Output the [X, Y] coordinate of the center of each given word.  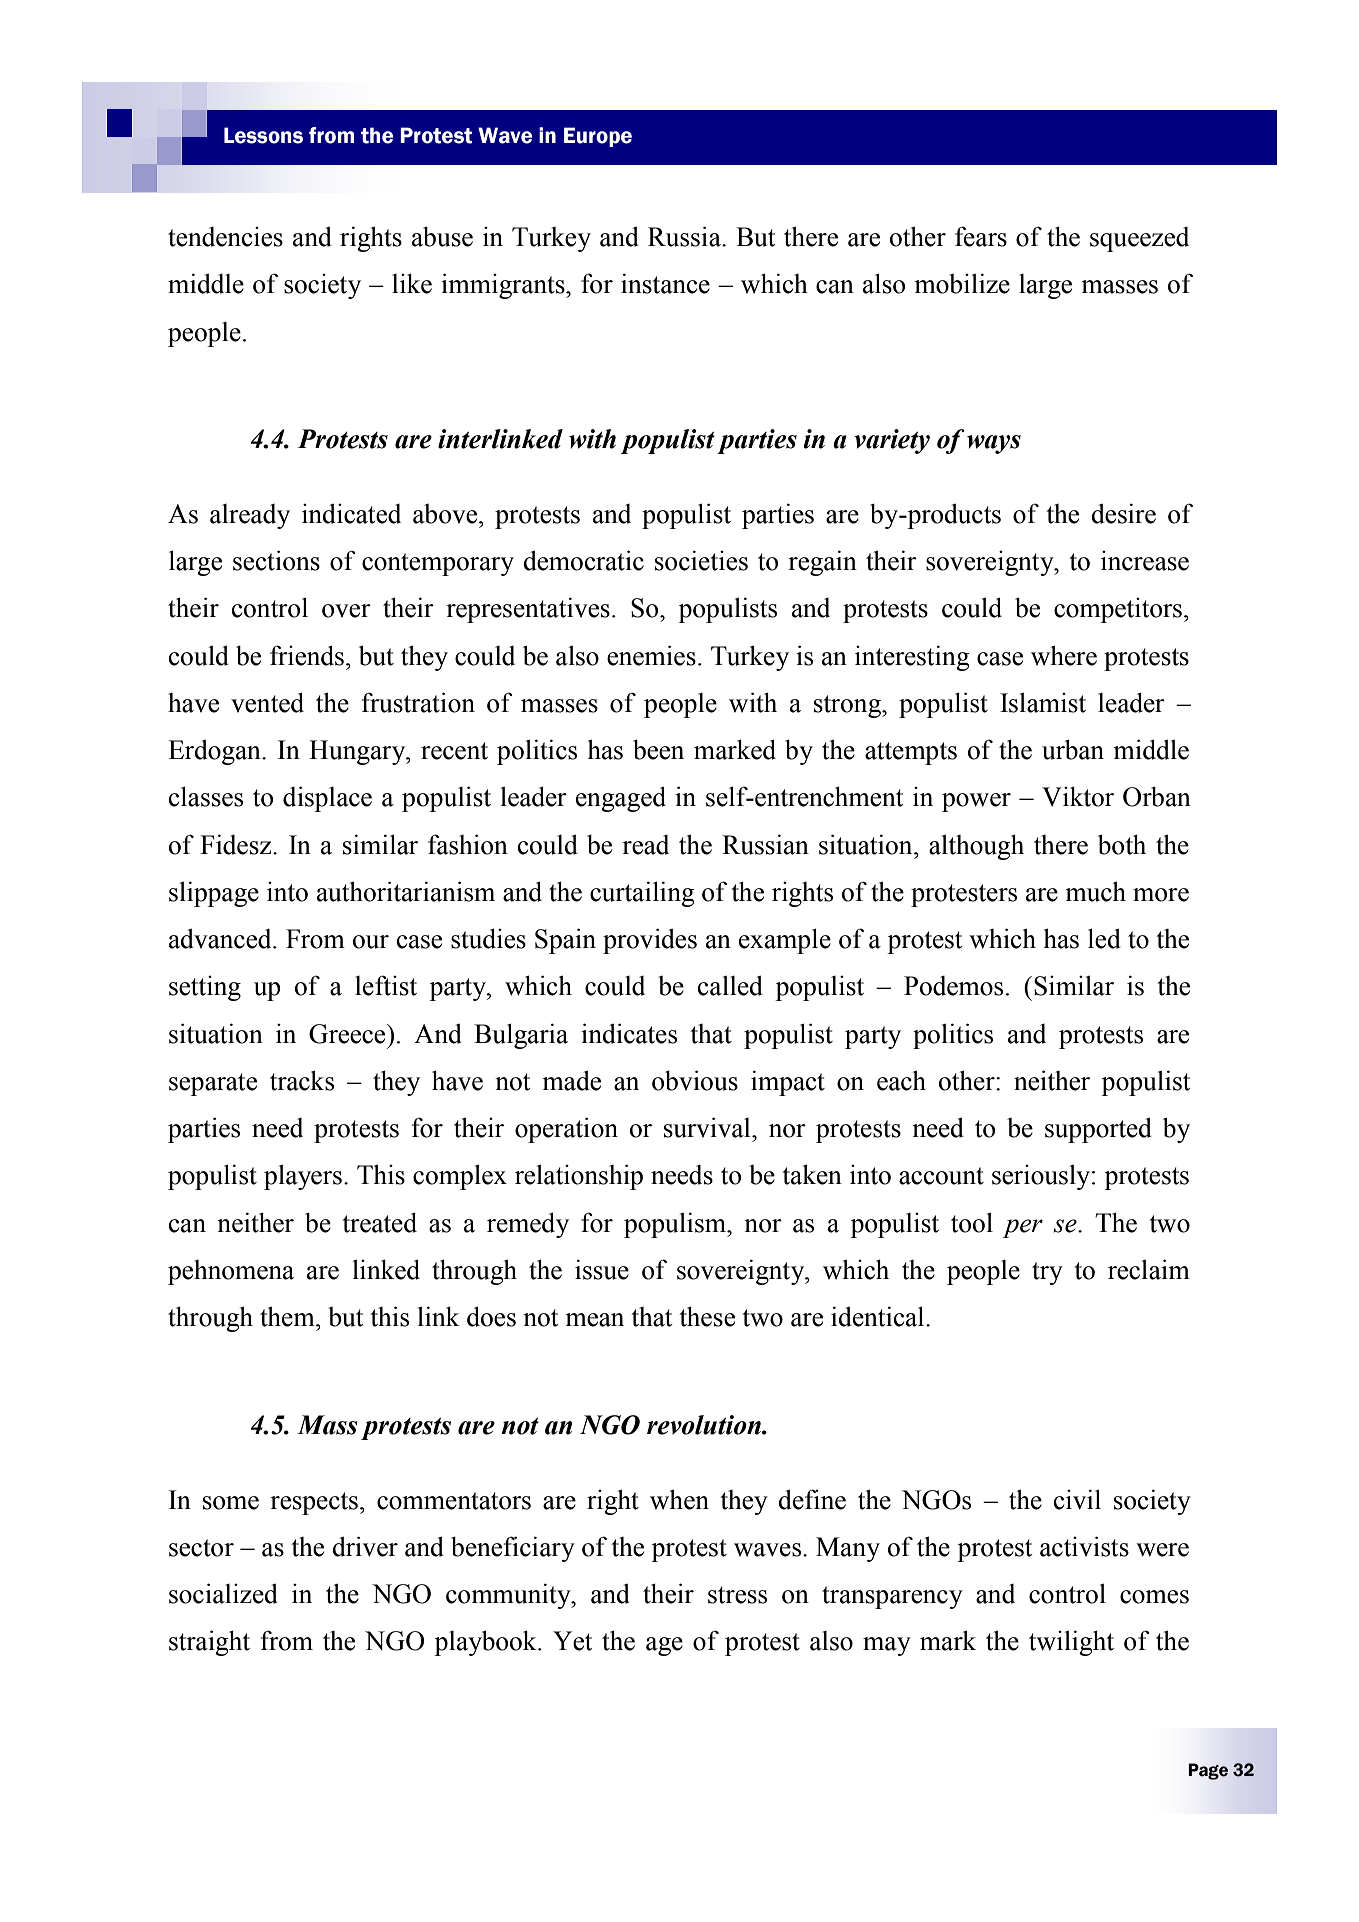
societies [701, 560]
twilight [1071, 1643]
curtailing [642, 894]
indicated [351, 513]
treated [379, 1222]
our [371, 942]
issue [602, 1269]
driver [365, 1546]
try [1047, 1273]
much [1095, 891]
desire [1123, 513]
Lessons [263, 135]
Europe [598, 137]
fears [981, 236]
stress [737, 1595]
